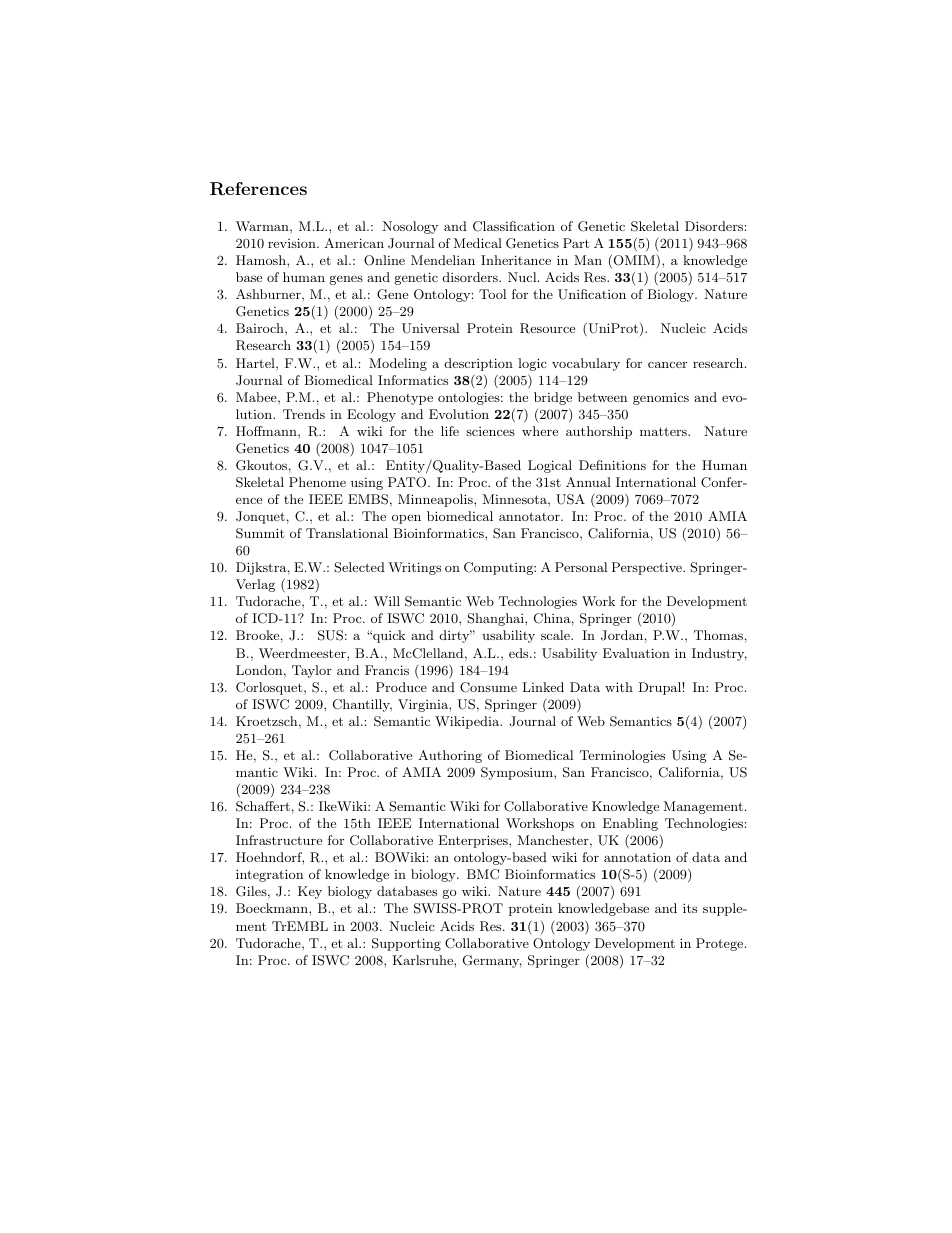 This screenshot has height=1233, width=952. I want to click on revision, so click(293, 243).
